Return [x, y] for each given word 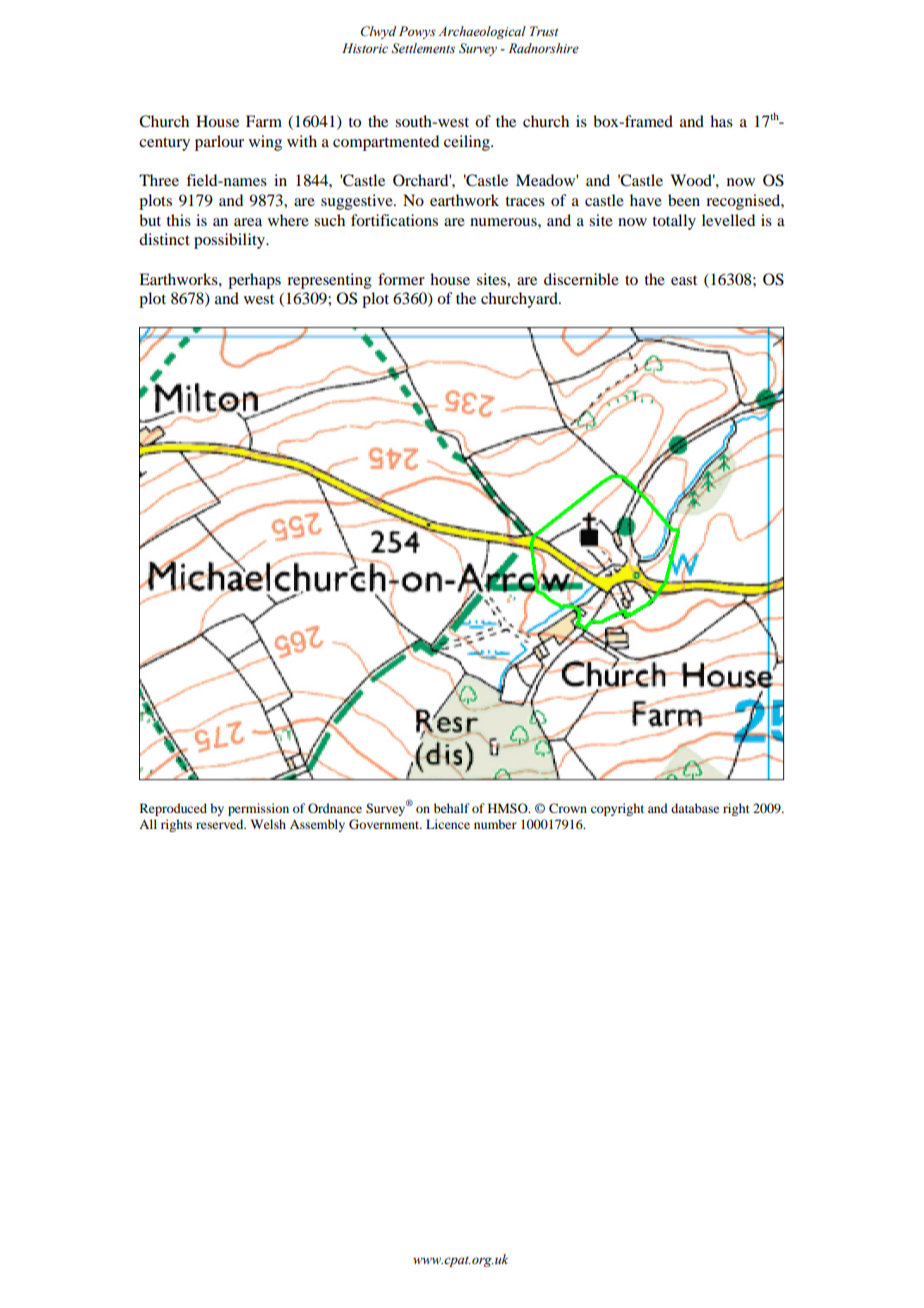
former [401, 279]
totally [674, 222]
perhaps [254, 281]
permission [258, 809]
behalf [452, 808]
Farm [264, 121]
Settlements [423, 48]
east [684, 280]
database [695, 808]
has [721, 121]
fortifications [394, 220]
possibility [230, 241]
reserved [221, 824]
